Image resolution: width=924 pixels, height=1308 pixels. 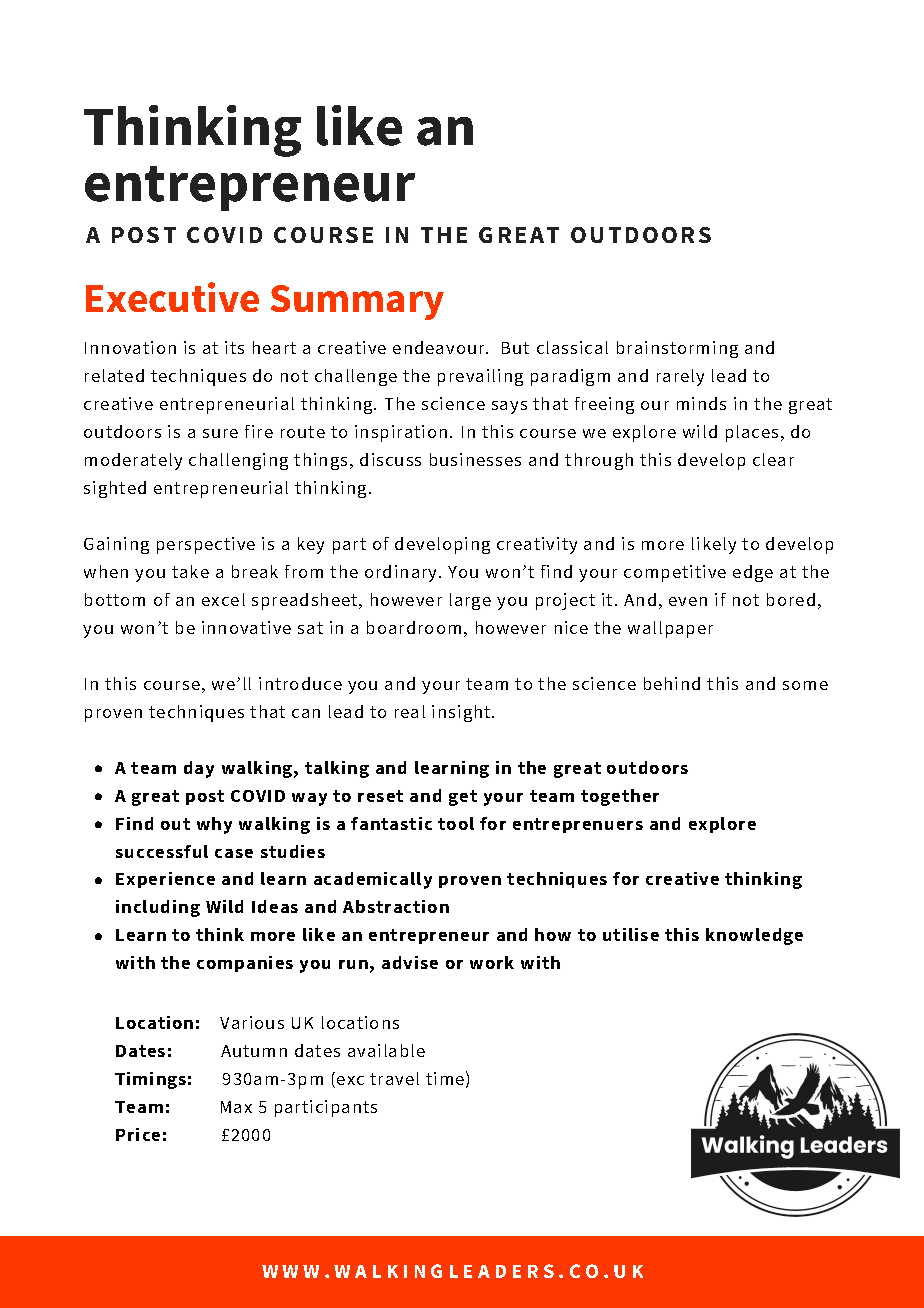 What do you see at coordinates (236, 1107) in the image?
I see `Max` at bounding box center [236, 1107].
